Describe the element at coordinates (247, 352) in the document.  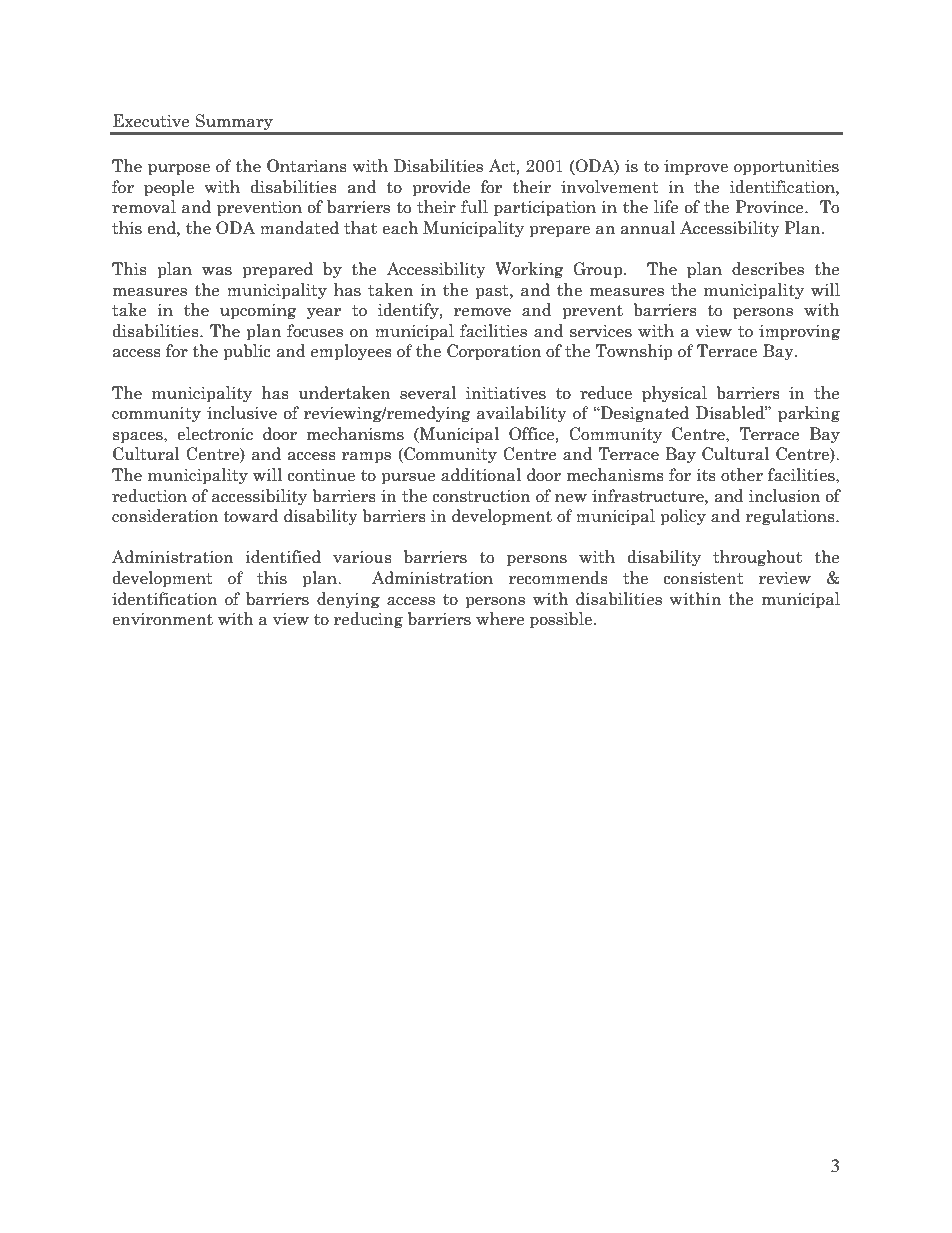
I see `public` at that location.
